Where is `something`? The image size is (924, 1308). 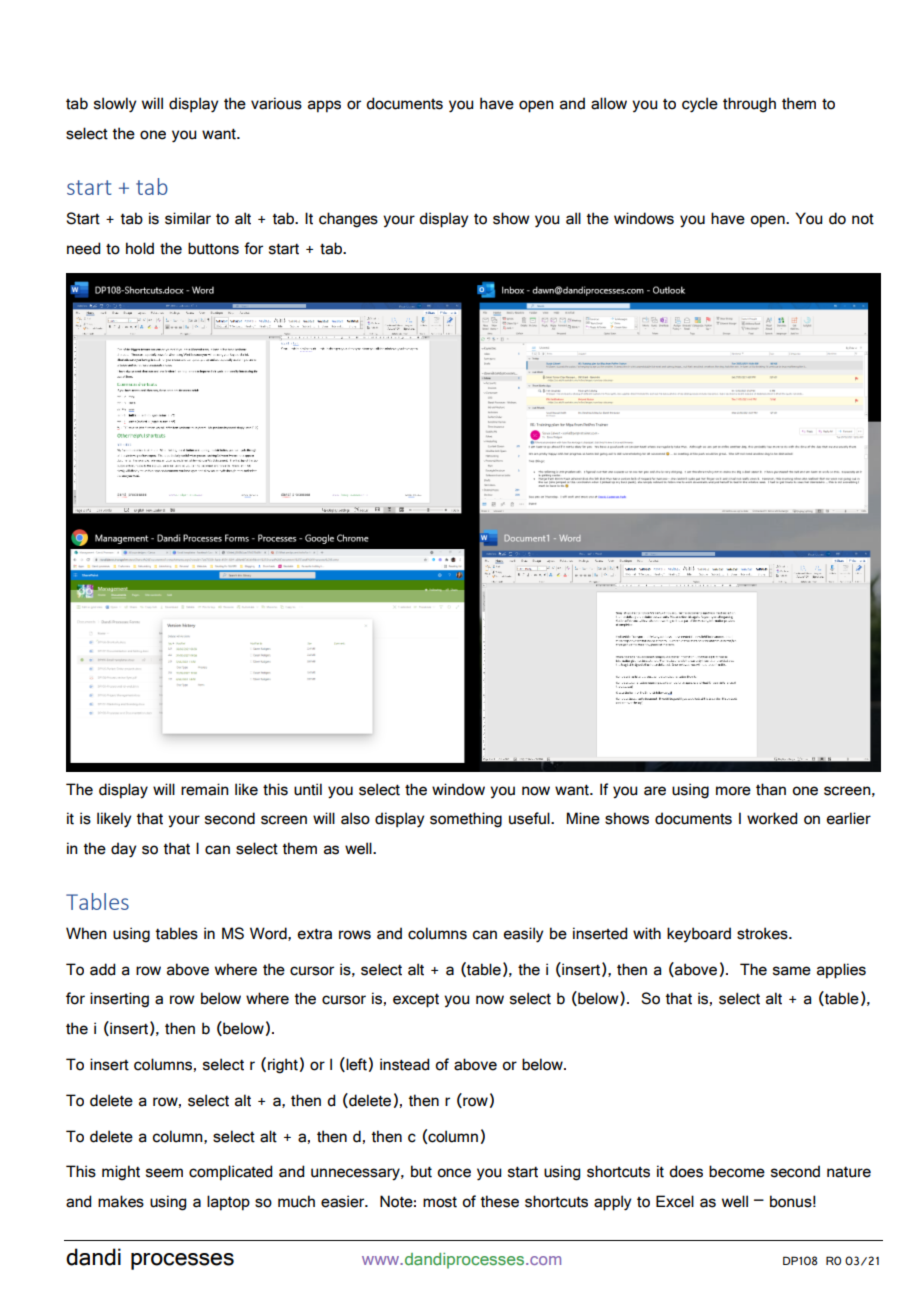 something is located at coordinates (466, 820).
